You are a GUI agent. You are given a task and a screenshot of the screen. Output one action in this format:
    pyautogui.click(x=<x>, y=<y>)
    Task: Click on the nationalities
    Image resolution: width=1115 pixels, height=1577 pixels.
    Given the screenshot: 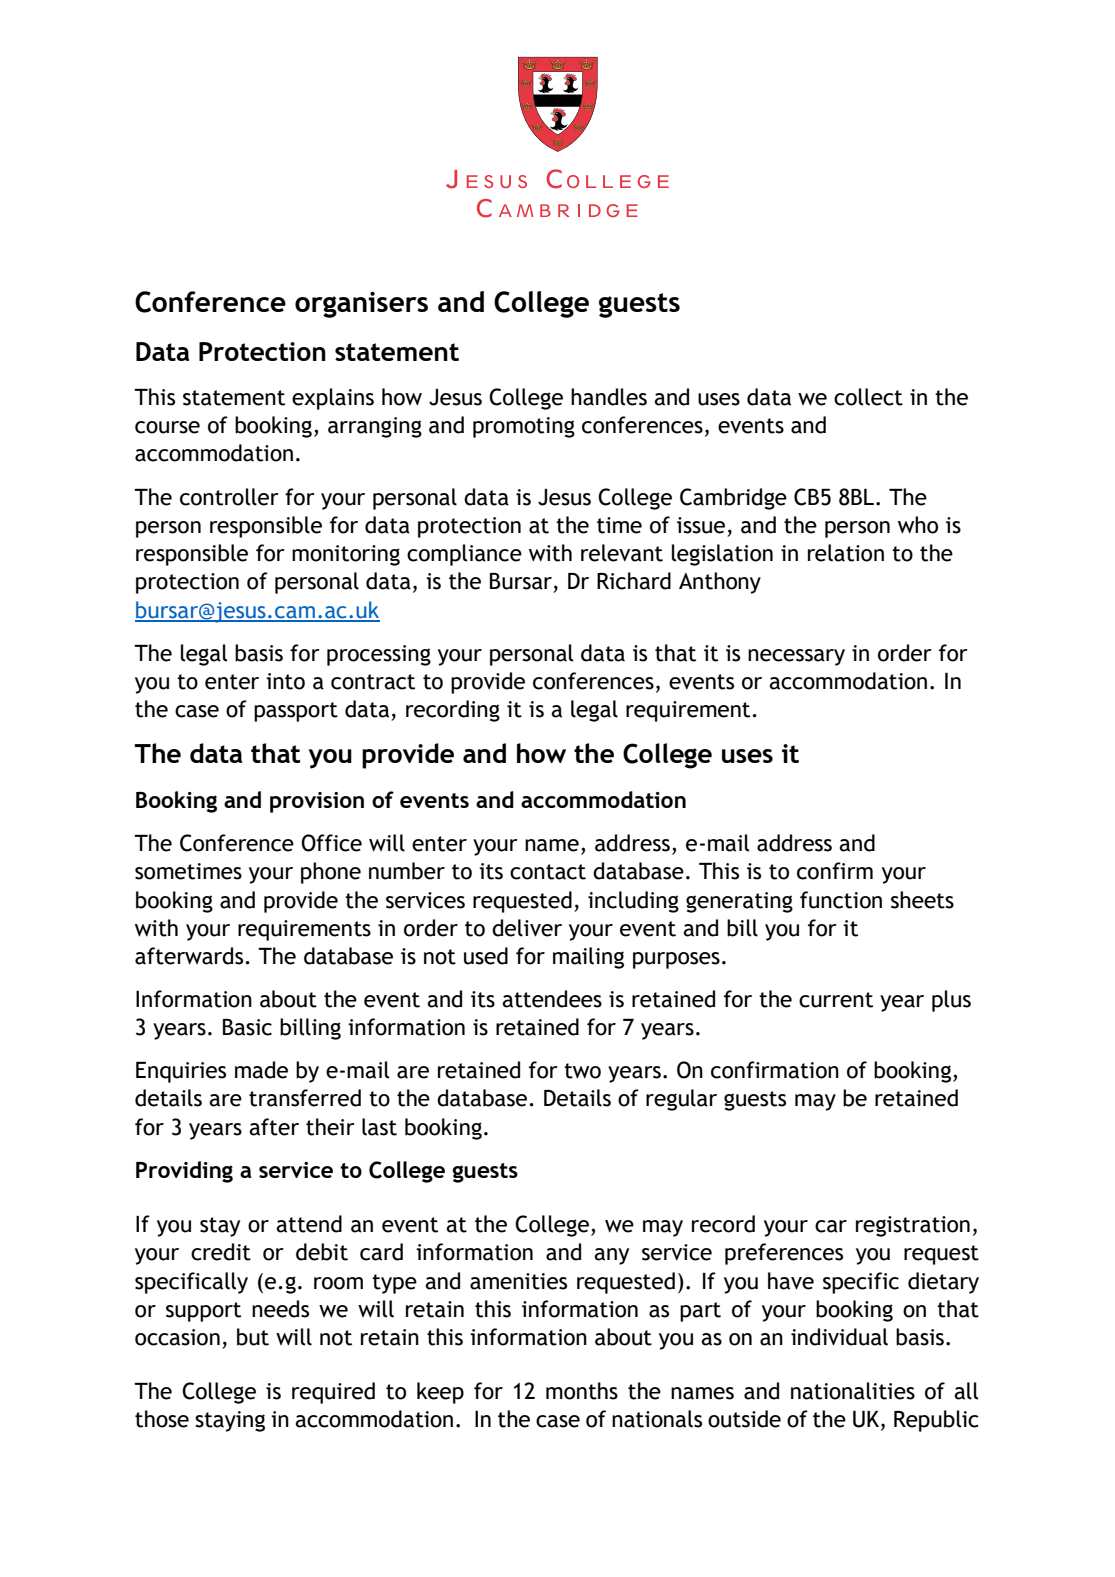 What is the action you would take?
    pyautogui.click(x=853, y=1391)
